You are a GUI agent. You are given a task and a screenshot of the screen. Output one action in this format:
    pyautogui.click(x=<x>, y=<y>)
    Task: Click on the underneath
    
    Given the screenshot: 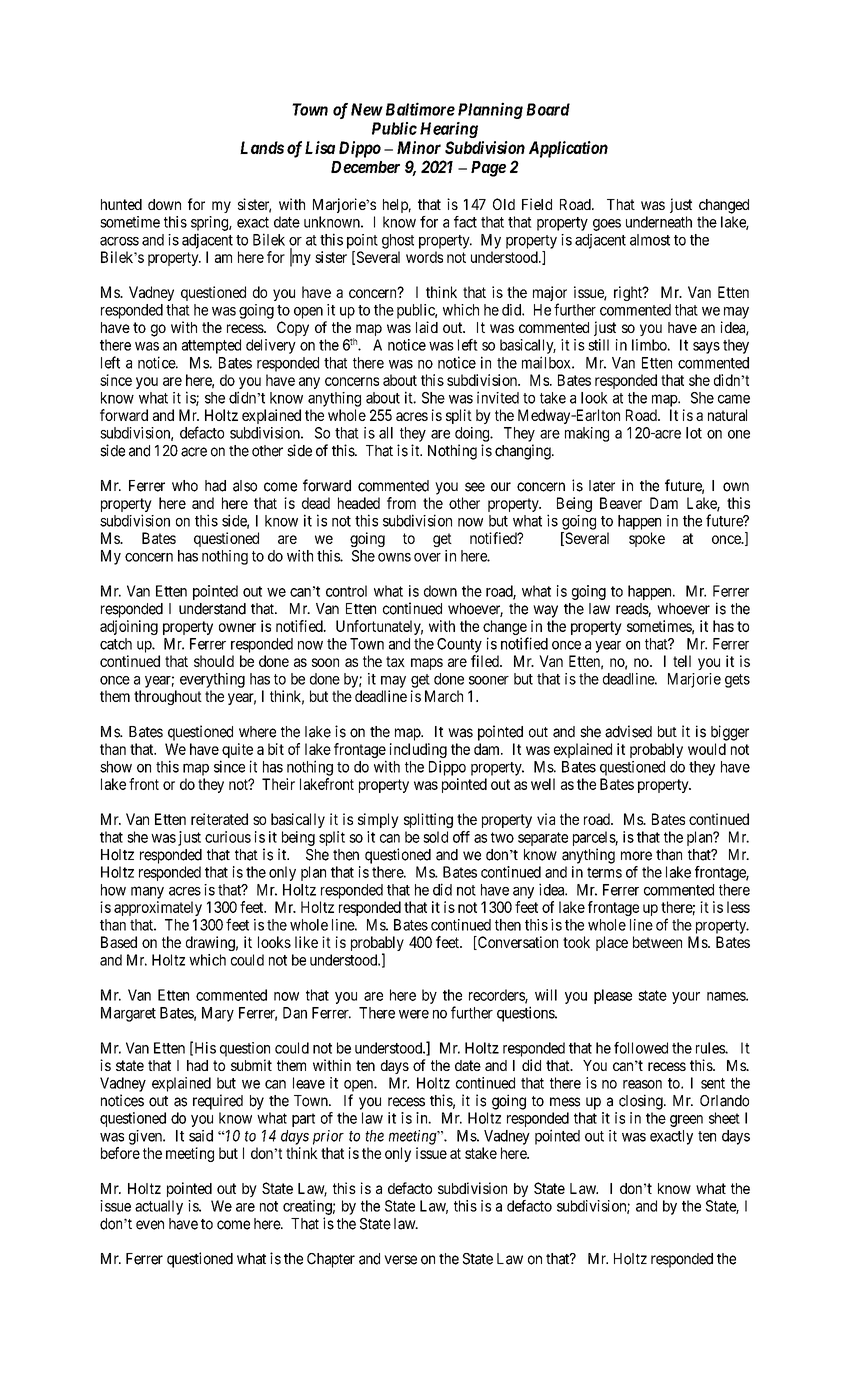 What is the action you would take?
    pyautogui.click(x=659, y=222)
